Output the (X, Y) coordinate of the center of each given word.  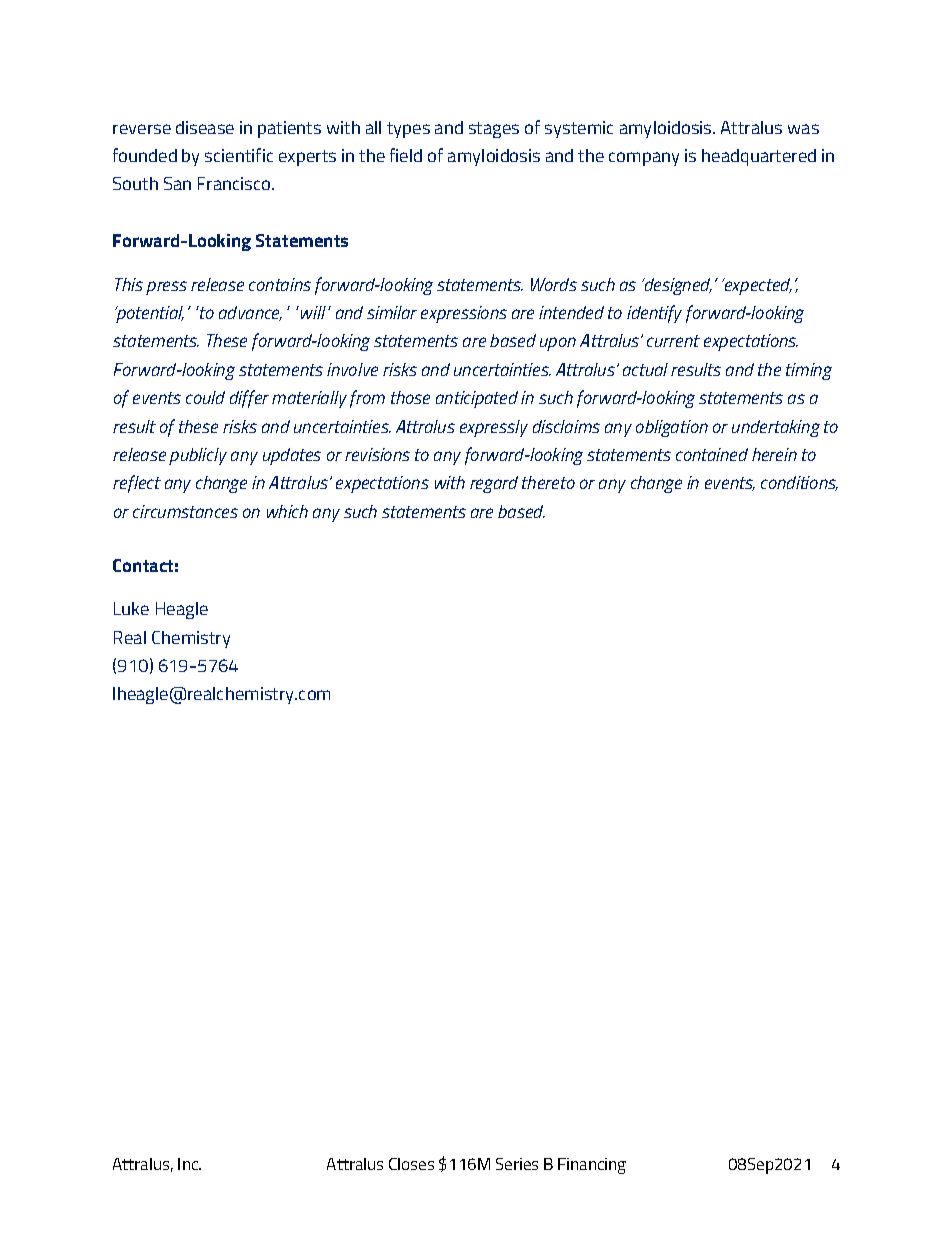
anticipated (477, 399)
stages (494, 130)
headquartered (759, 157)
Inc (189, 1164)
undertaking (776, 428)
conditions (799, 483)
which (287, 511)
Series (517, 1164)
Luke (131, 608)
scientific (239, 155)
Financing (592, 1166)
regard (494, 484)
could (205, 397)
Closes (411, 1164)
